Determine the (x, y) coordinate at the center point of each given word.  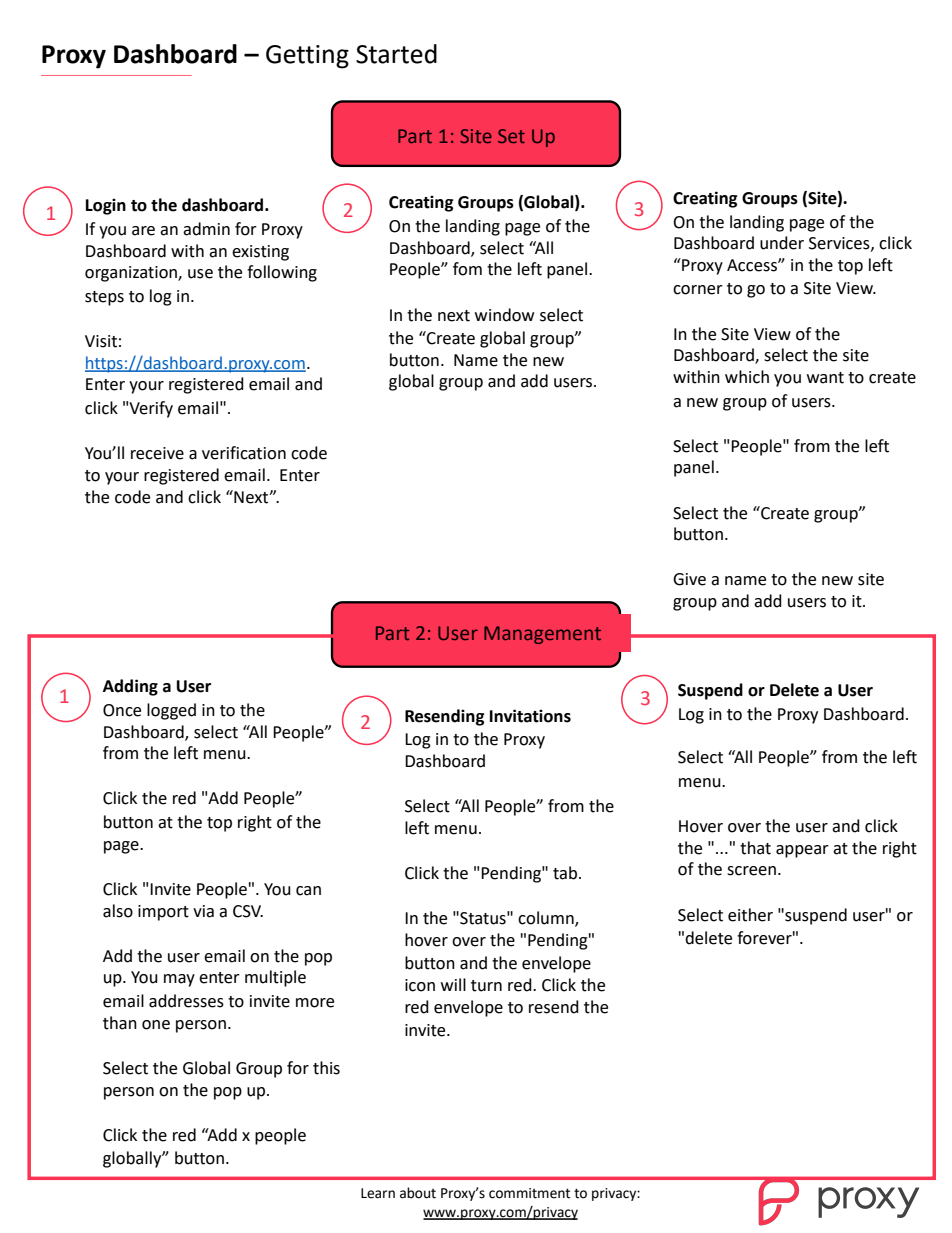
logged (171, 711)
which (747, 377)
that (755, 848)
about (418, 1193)
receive (157, 453)
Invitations (530, 716)
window (504, 315)
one (156, 1025)
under (782, 243)
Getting (307, 57)
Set (511, 136)
